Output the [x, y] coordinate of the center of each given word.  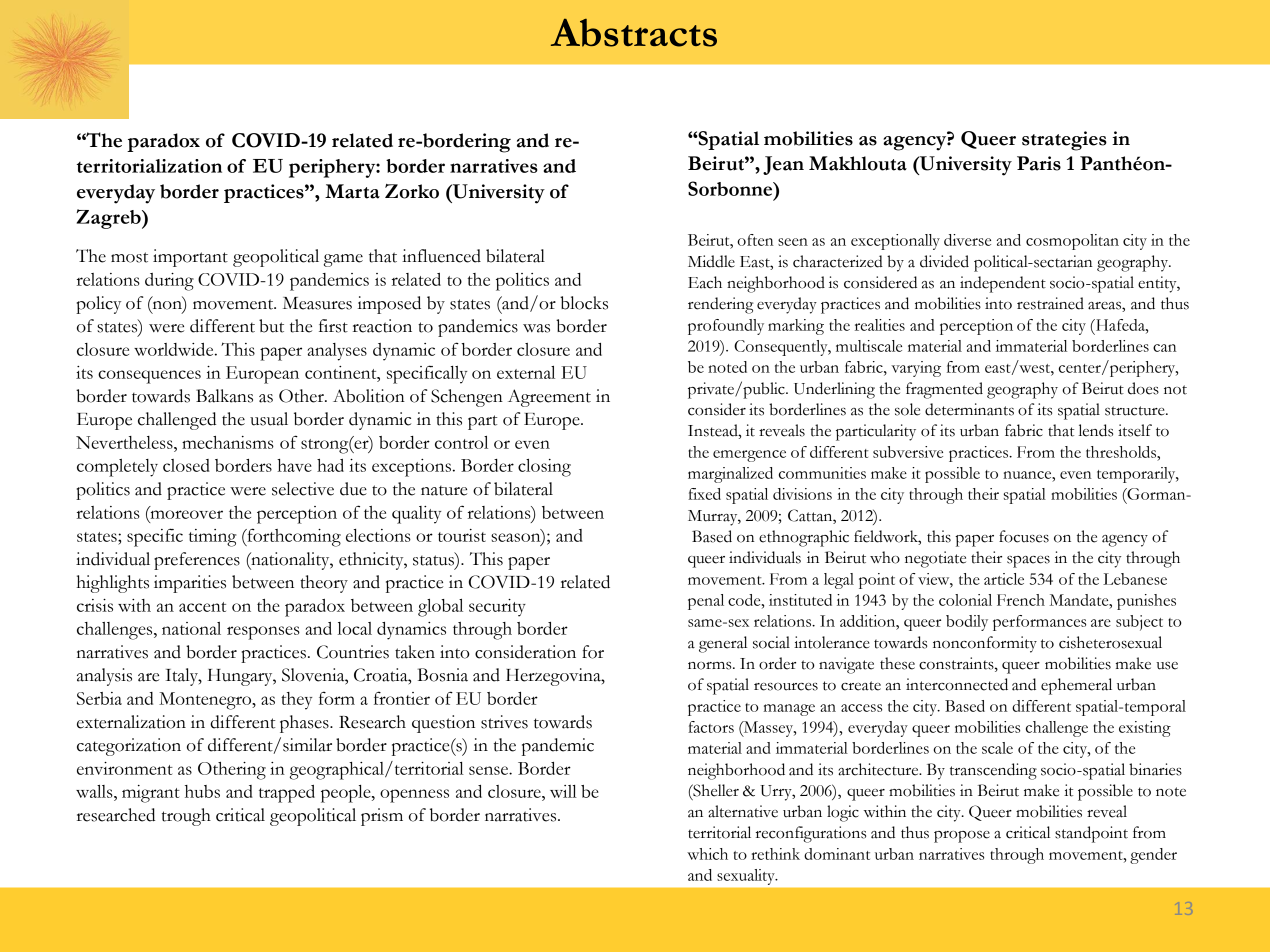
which [707, 854]
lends [1096, 430]
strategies [1064, 141]
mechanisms [228, 442]
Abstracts [634, 33]
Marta [352, 191]
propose [962, 837]
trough [186, 817]
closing [544, 468]
